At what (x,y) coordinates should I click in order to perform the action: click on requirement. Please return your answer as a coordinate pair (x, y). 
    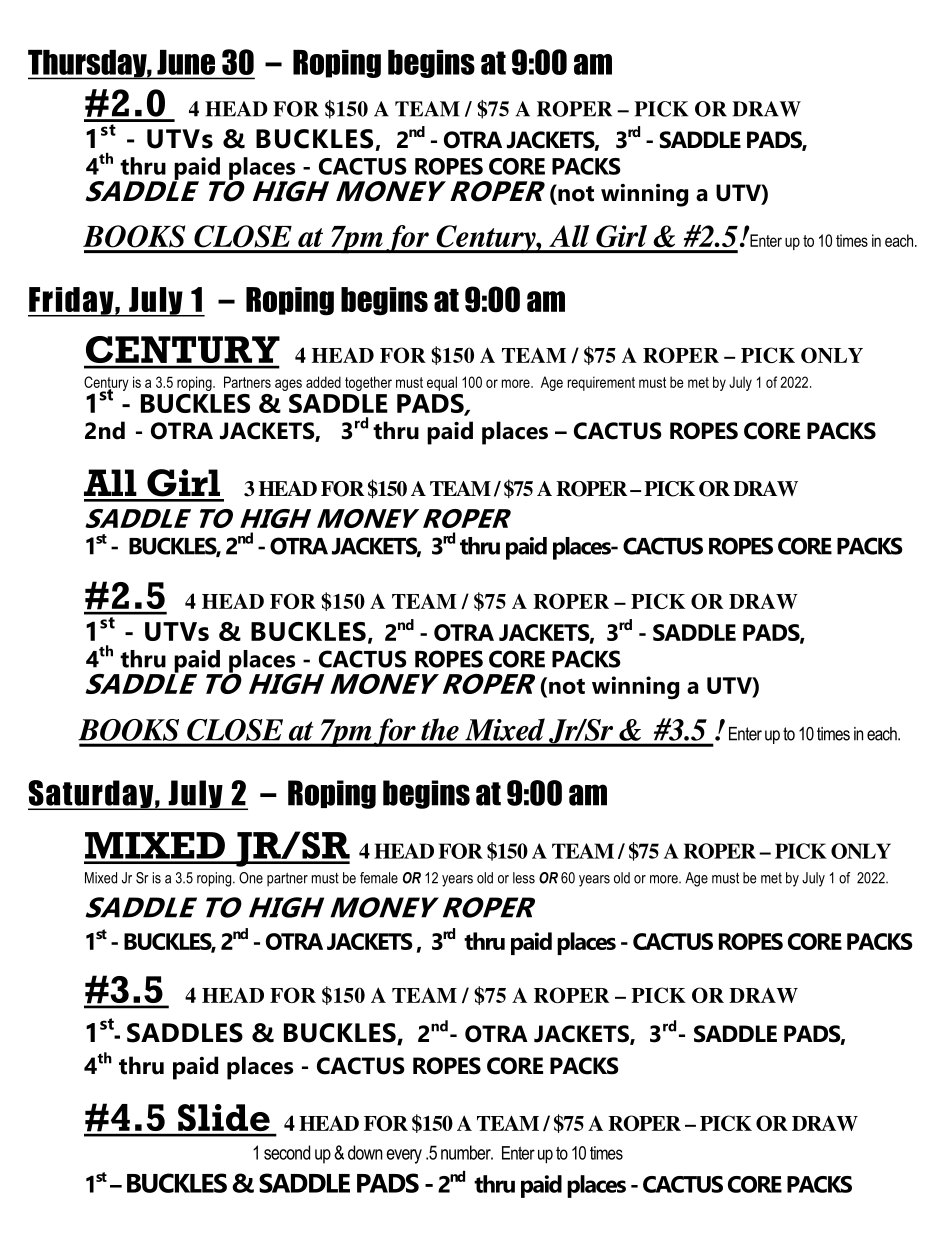
    Looking at the image, I should click on (601, 383).
